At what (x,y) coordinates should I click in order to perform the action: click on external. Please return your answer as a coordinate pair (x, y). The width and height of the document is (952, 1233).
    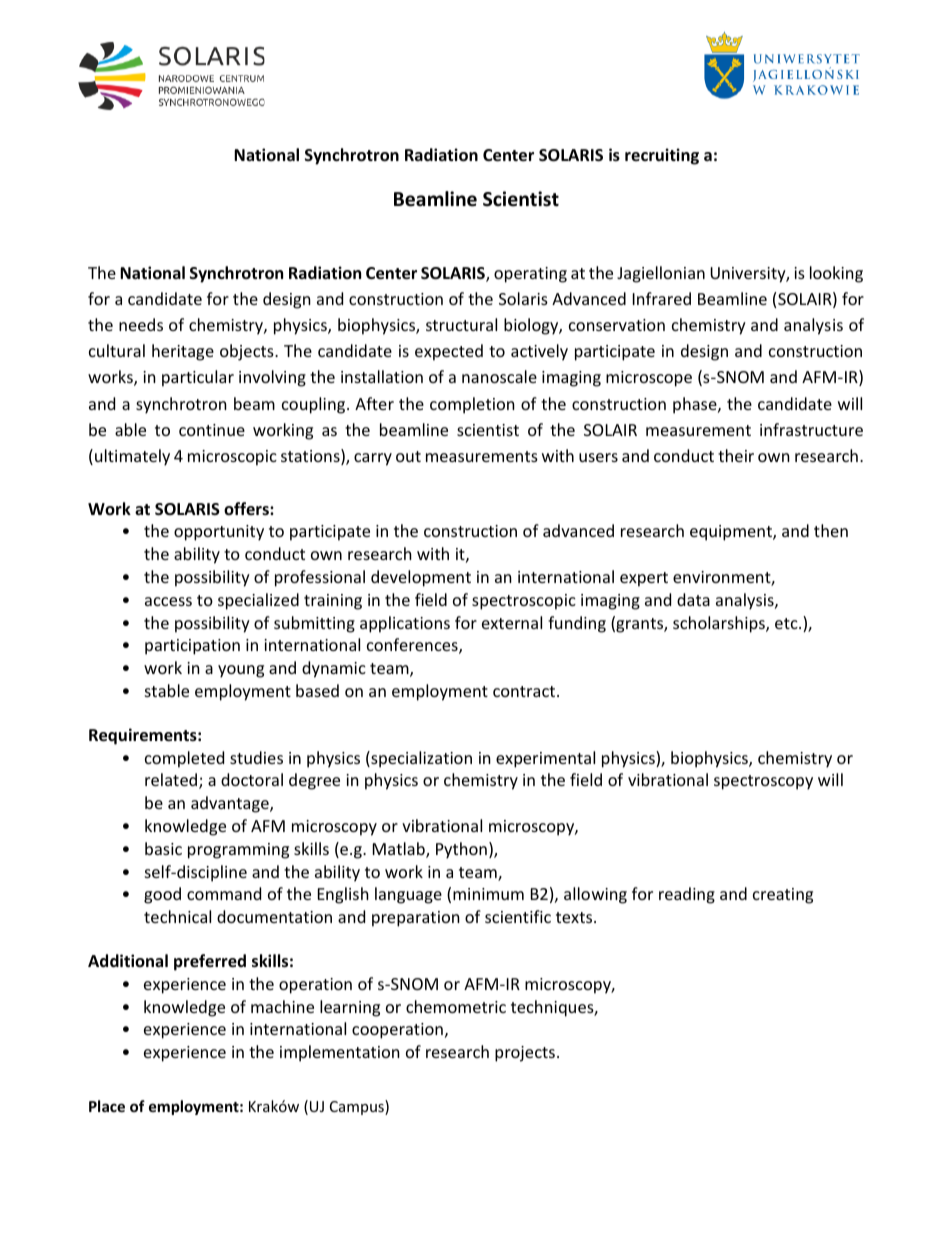
    Looking at the image, I should click on (512, 622).
